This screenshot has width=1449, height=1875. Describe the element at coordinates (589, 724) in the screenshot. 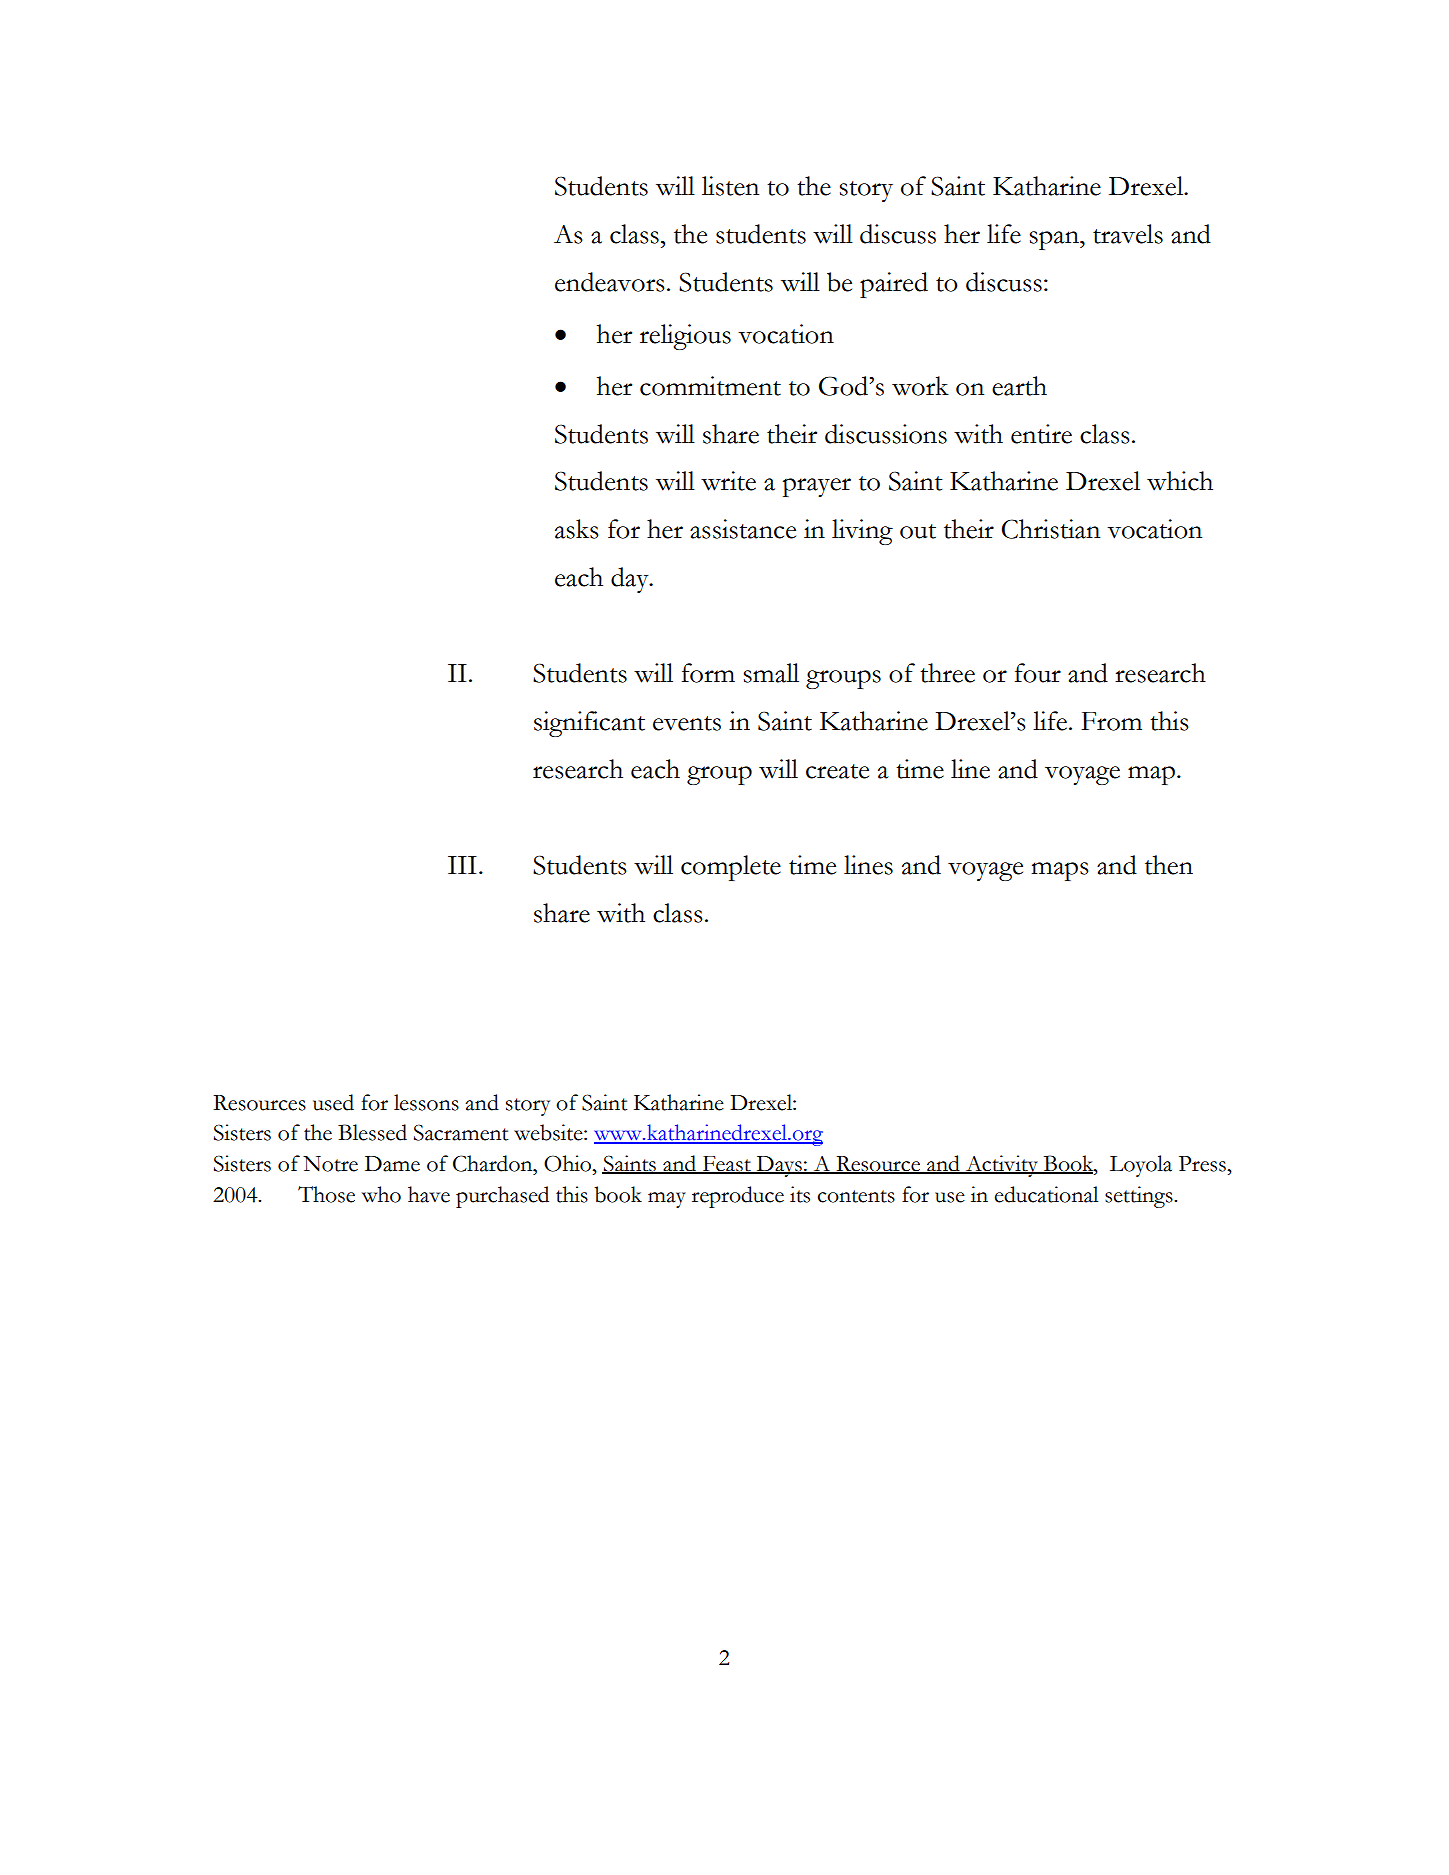

I see `significant` at that location.
